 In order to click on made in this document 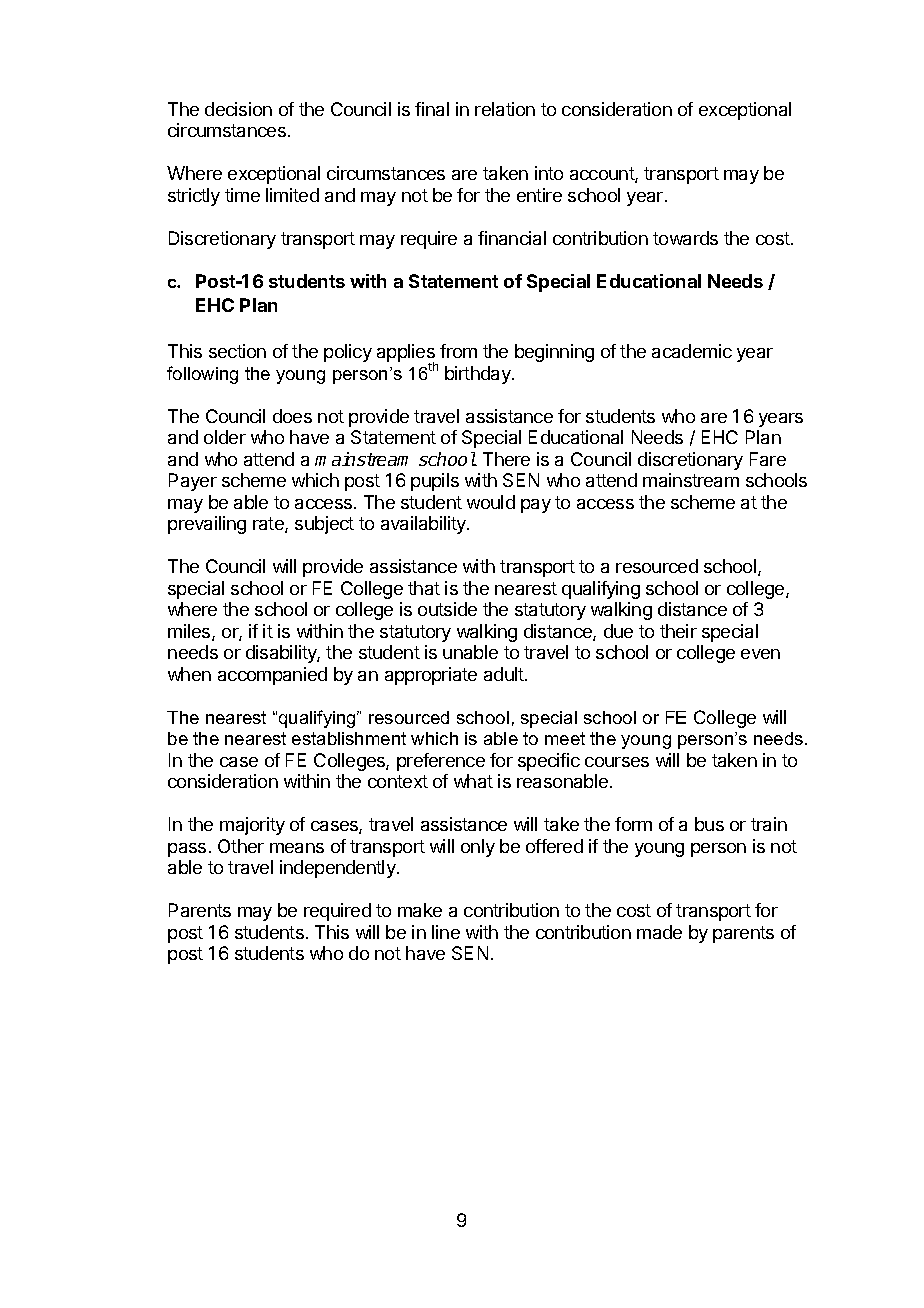, I will do `click(659, 932)`.
